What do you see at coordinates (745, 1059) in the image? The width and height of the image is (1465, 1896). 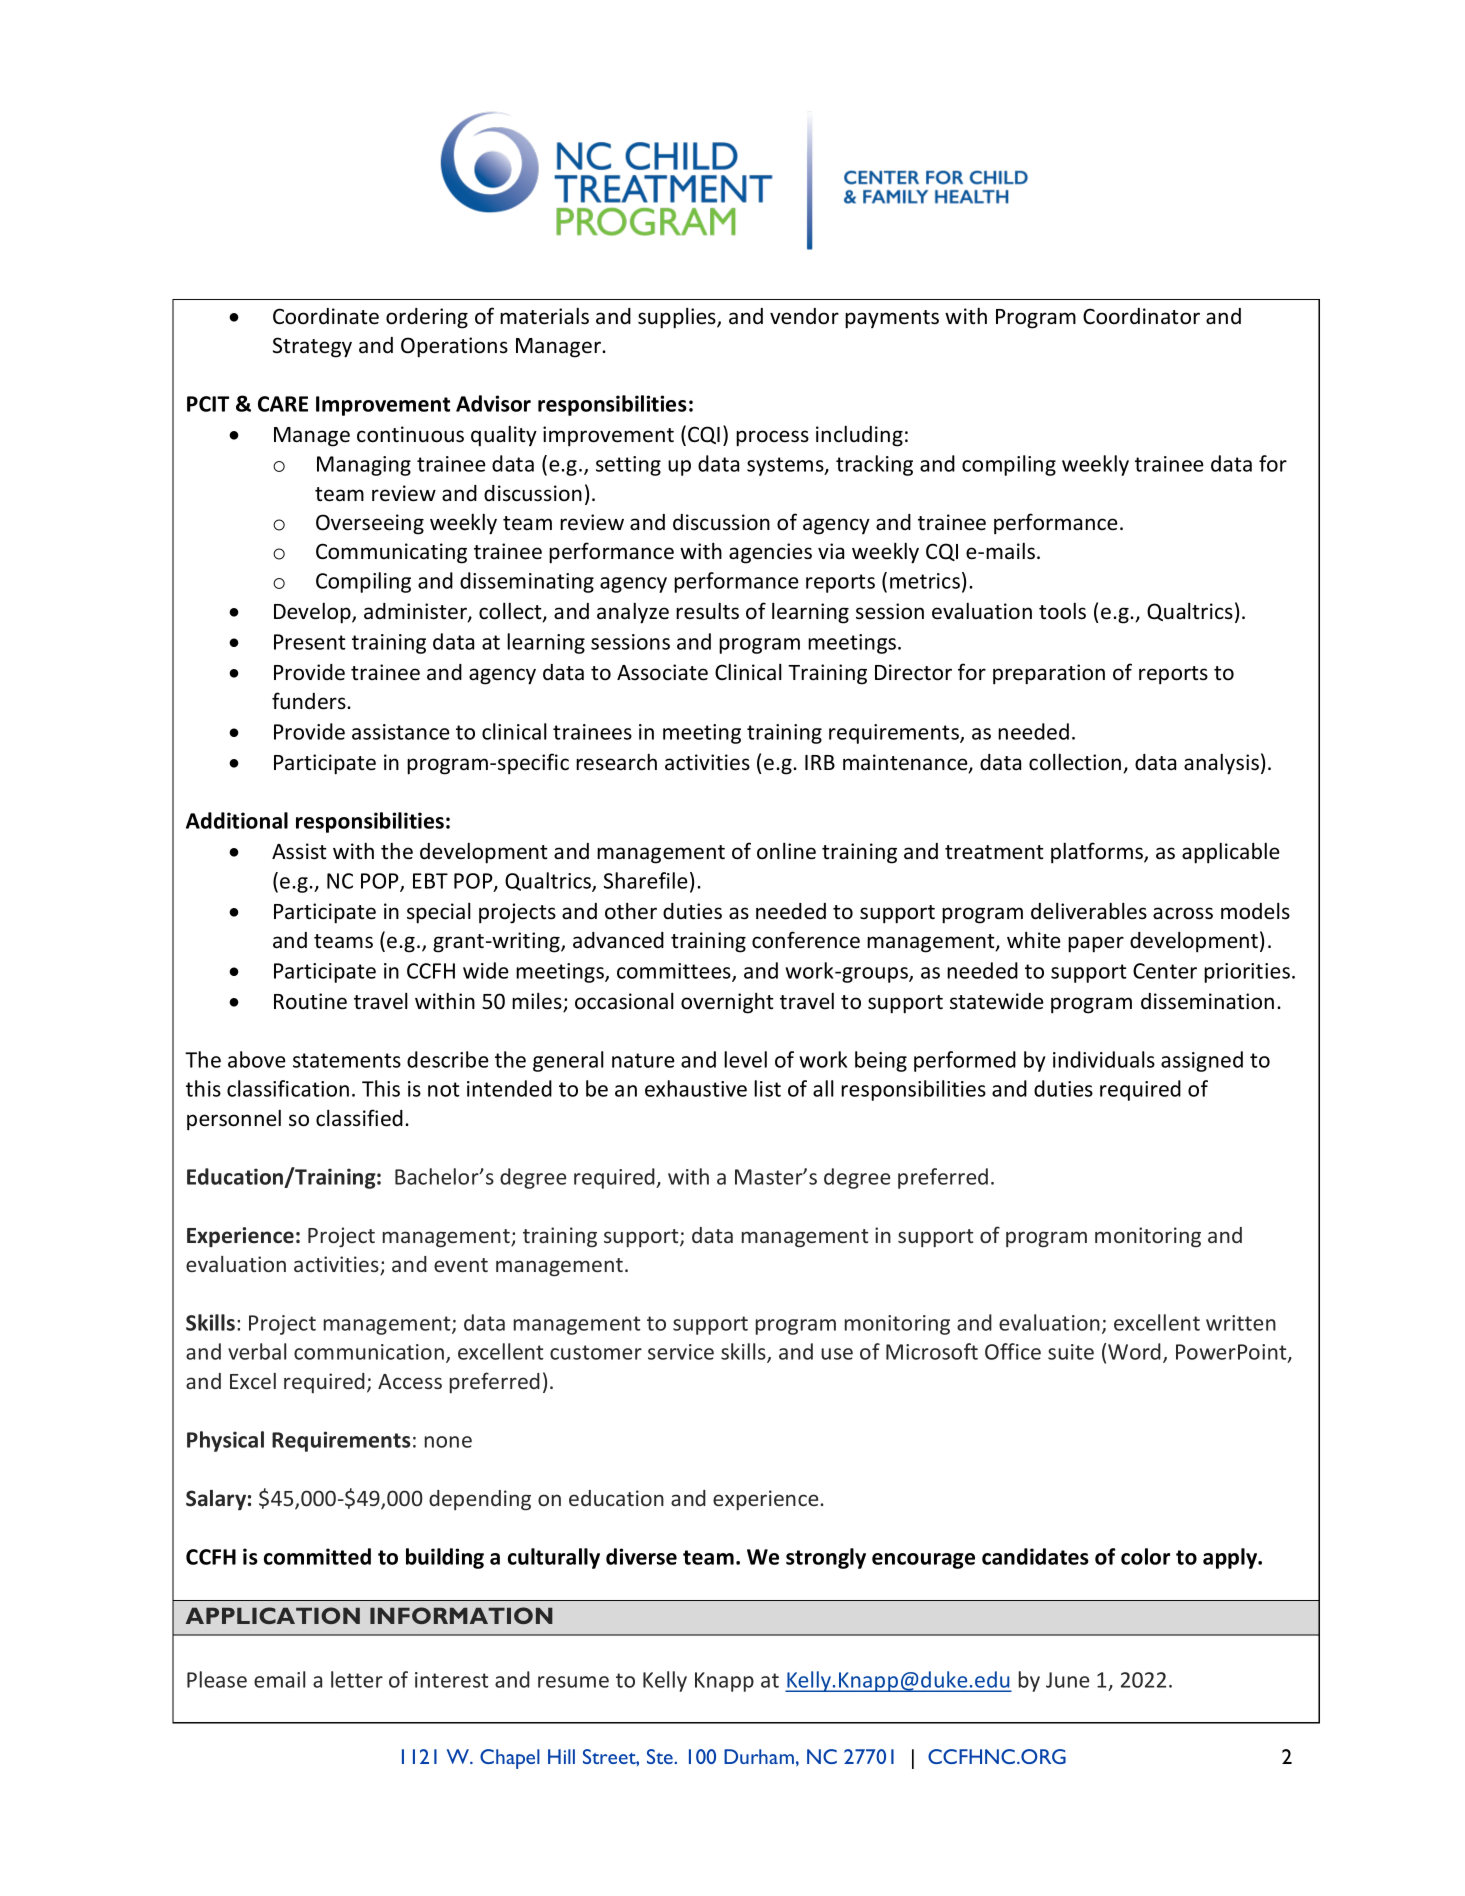 I see `level` at bounding box center [745, 1059].
